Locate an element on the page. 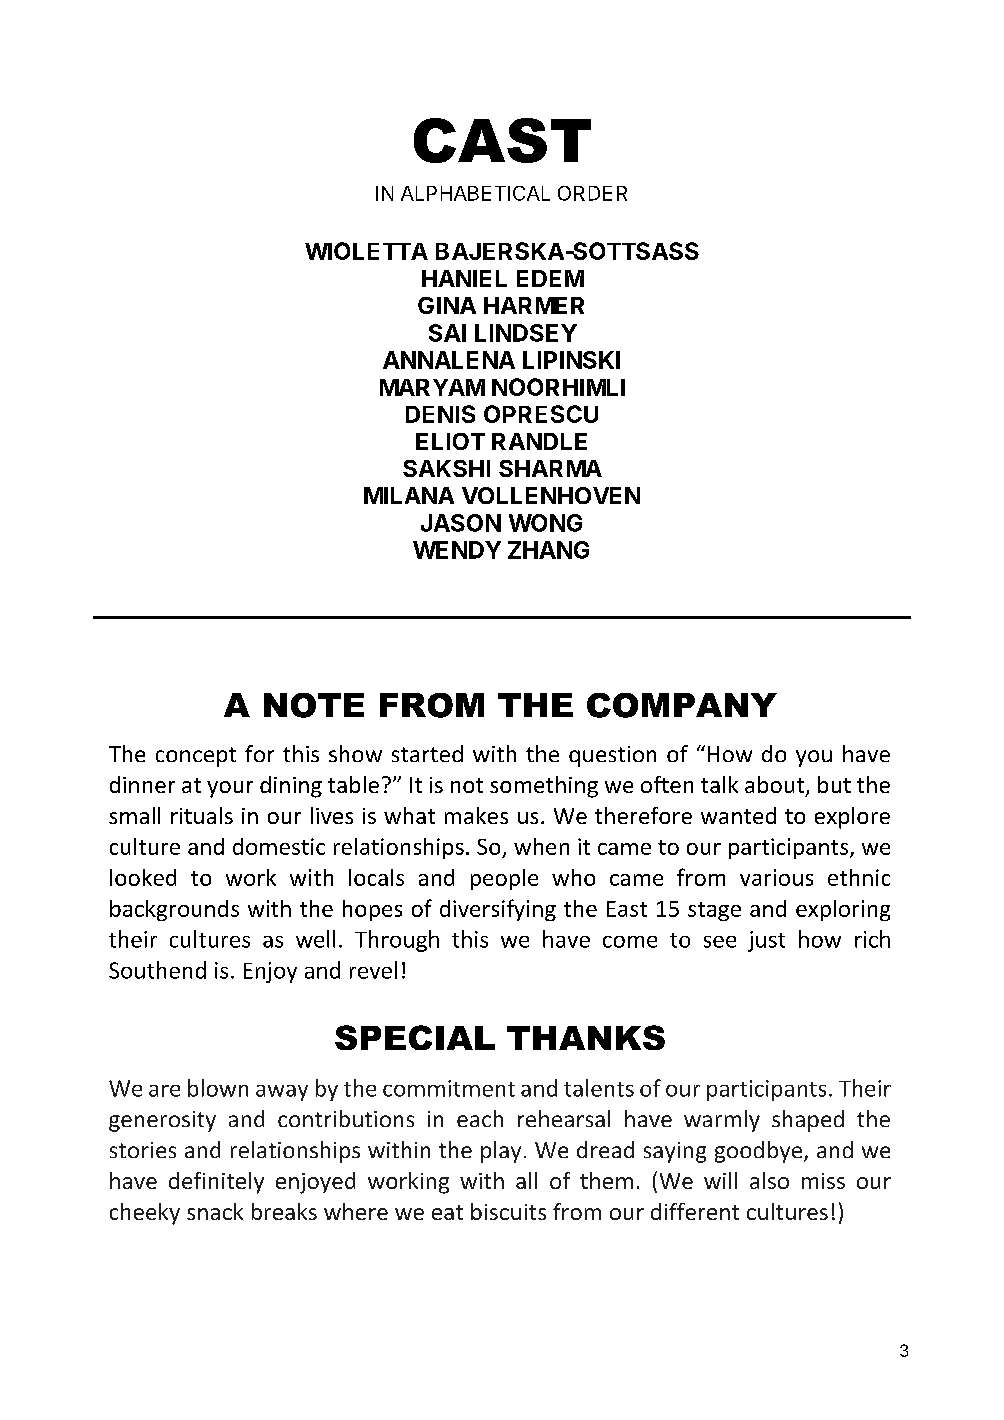 This page has height=1420, width=1004. also is located at coordinates (769, 1180).
